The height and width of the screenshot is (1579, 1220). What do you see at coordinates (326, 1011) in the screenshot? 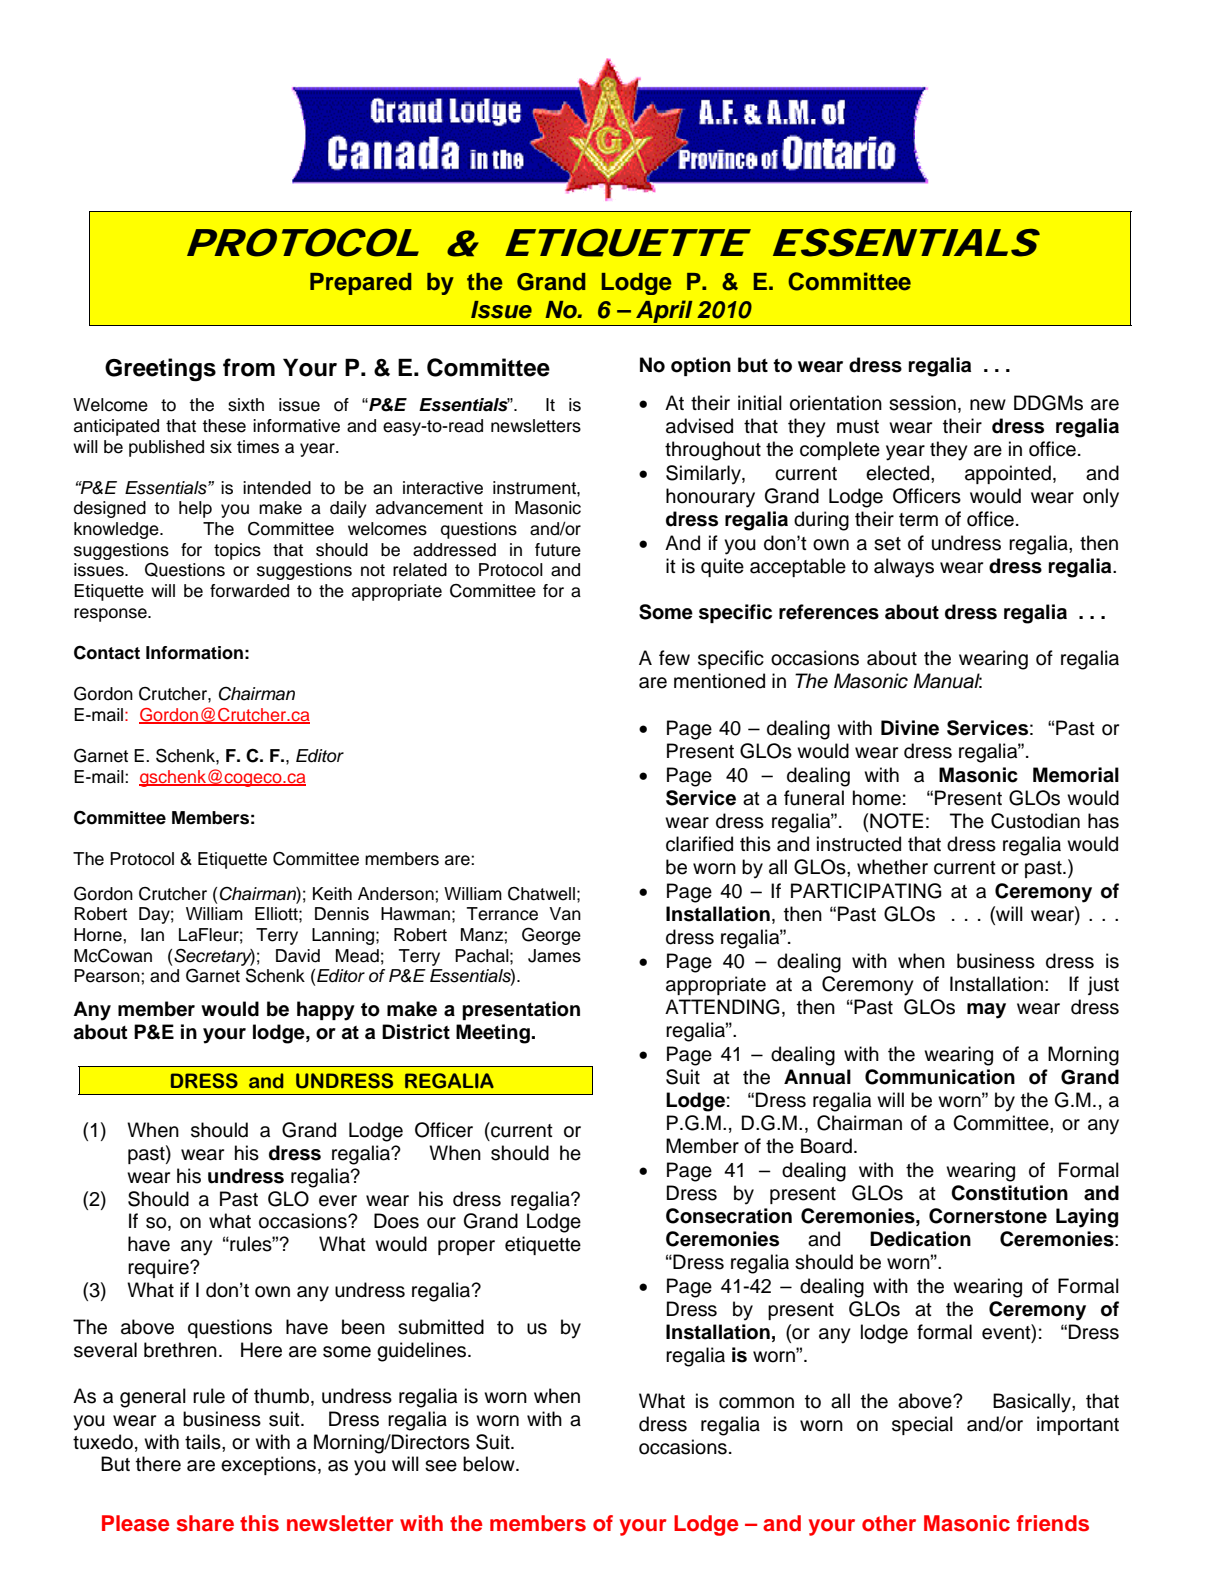
I see `happy` at bounding box center [326, 1011].
